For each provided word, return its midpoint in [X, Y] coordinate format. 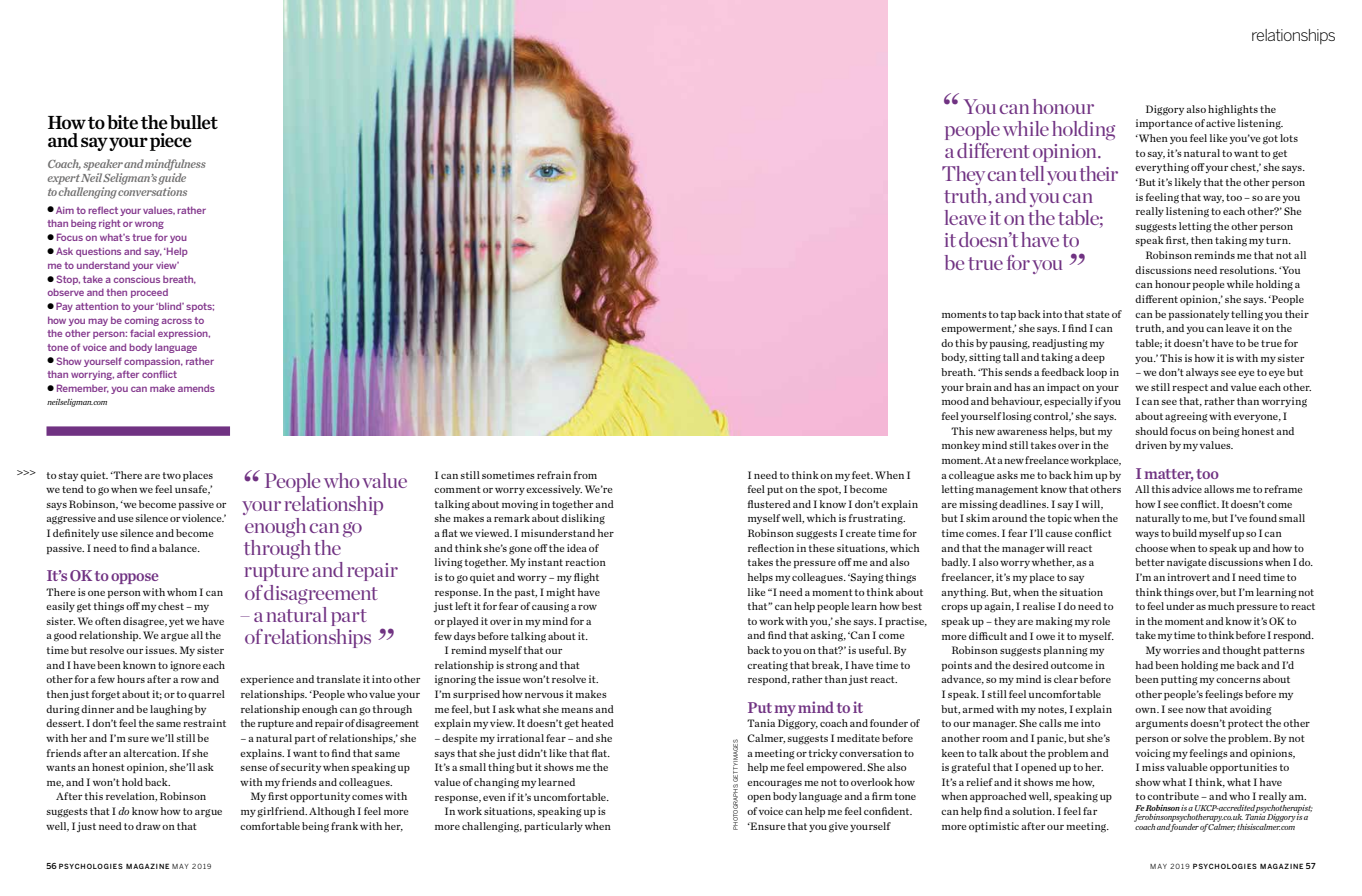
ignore [185, 666]
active [1220, 123]
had [1144, 665]
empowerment [977, 329]
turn [1278, 240]
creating [767, 666]
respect [1190, 388]
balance [179, 548]
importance [1164, 124]
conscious [136, 279]
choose [1151, 548]
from [585, 475]
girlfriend [282, 812]
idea [577, 548]
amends [196, 388]
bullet [194, 122]
